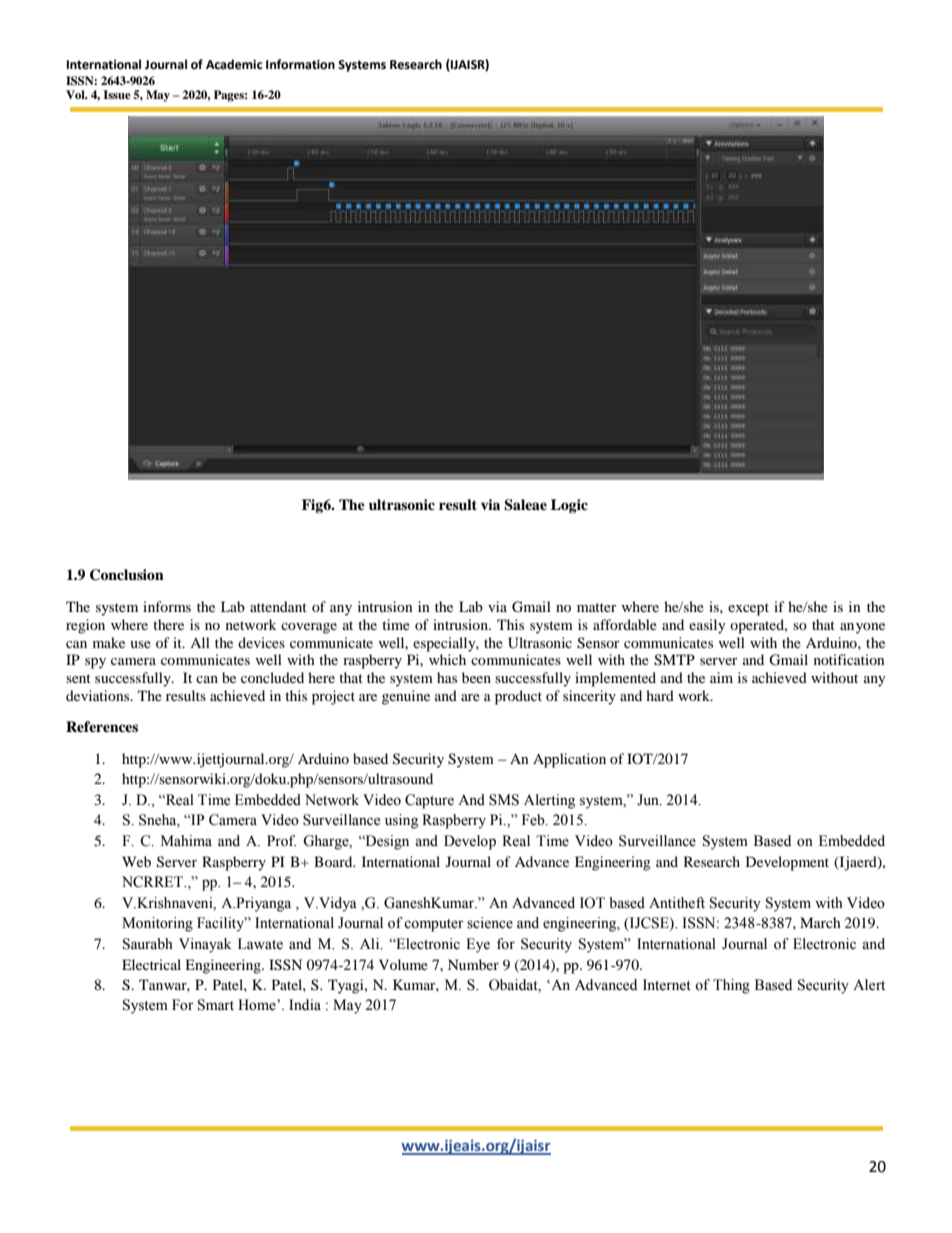 The width and height of the screenshot is (952, 1233). Describe the element at coordinates (731, 986) in the screenshot. I see `Thing` at that location.
